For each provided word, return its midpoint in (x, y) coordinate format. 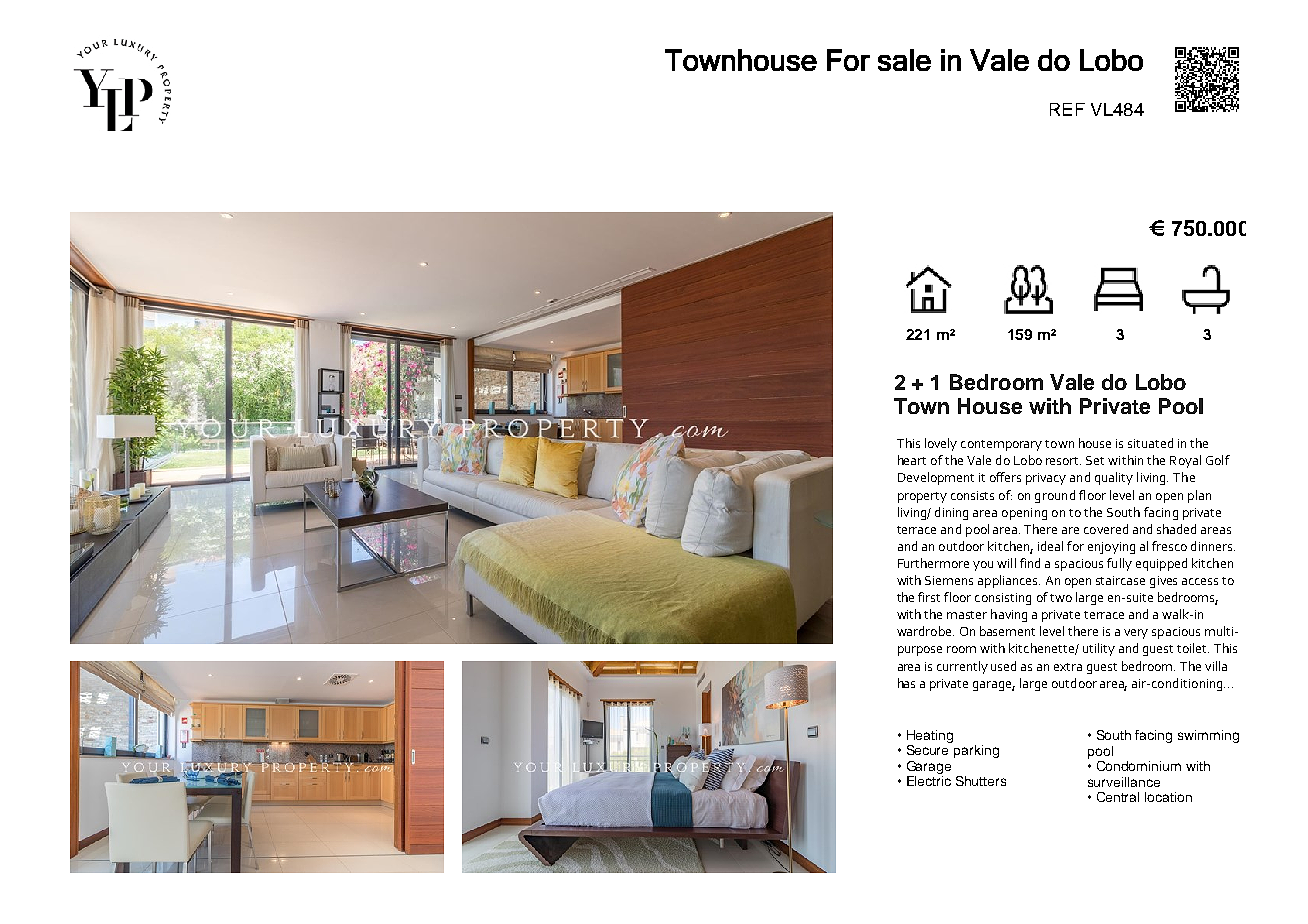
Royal (1185, 461)
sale (904, 60)
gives (1163, 582)
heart (912, 460)
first (929, 597)
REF (1067, 109)
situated (1150, 443)
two (1061, 598)
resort (1063, 461)
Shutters (981, 781)
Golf (1218, 460)
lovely (941, 444)
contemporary (1001, 445)
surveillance (1124, 782)
